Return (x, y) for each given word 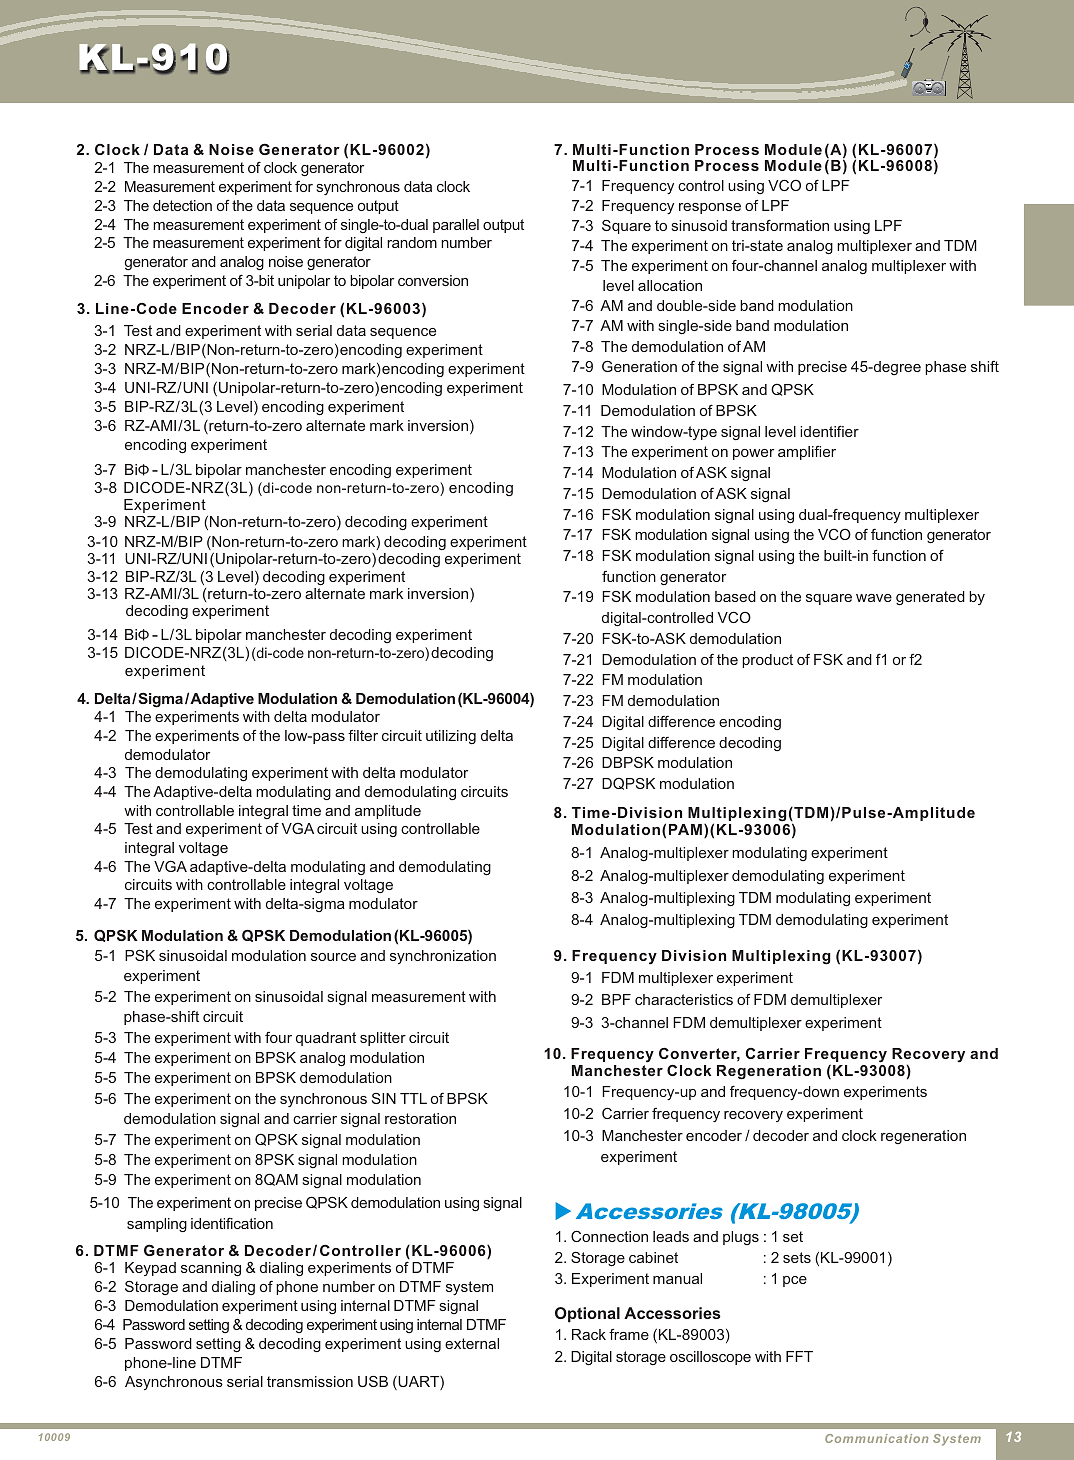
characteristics (684, 999)
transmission (310, 1381)
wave (874, 598)
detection (182, 205)
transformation (780, 225)
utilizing (451, 737)
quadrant (326, 1039)
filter (363, 735)
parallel (456, 226)
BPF (616, 999)
